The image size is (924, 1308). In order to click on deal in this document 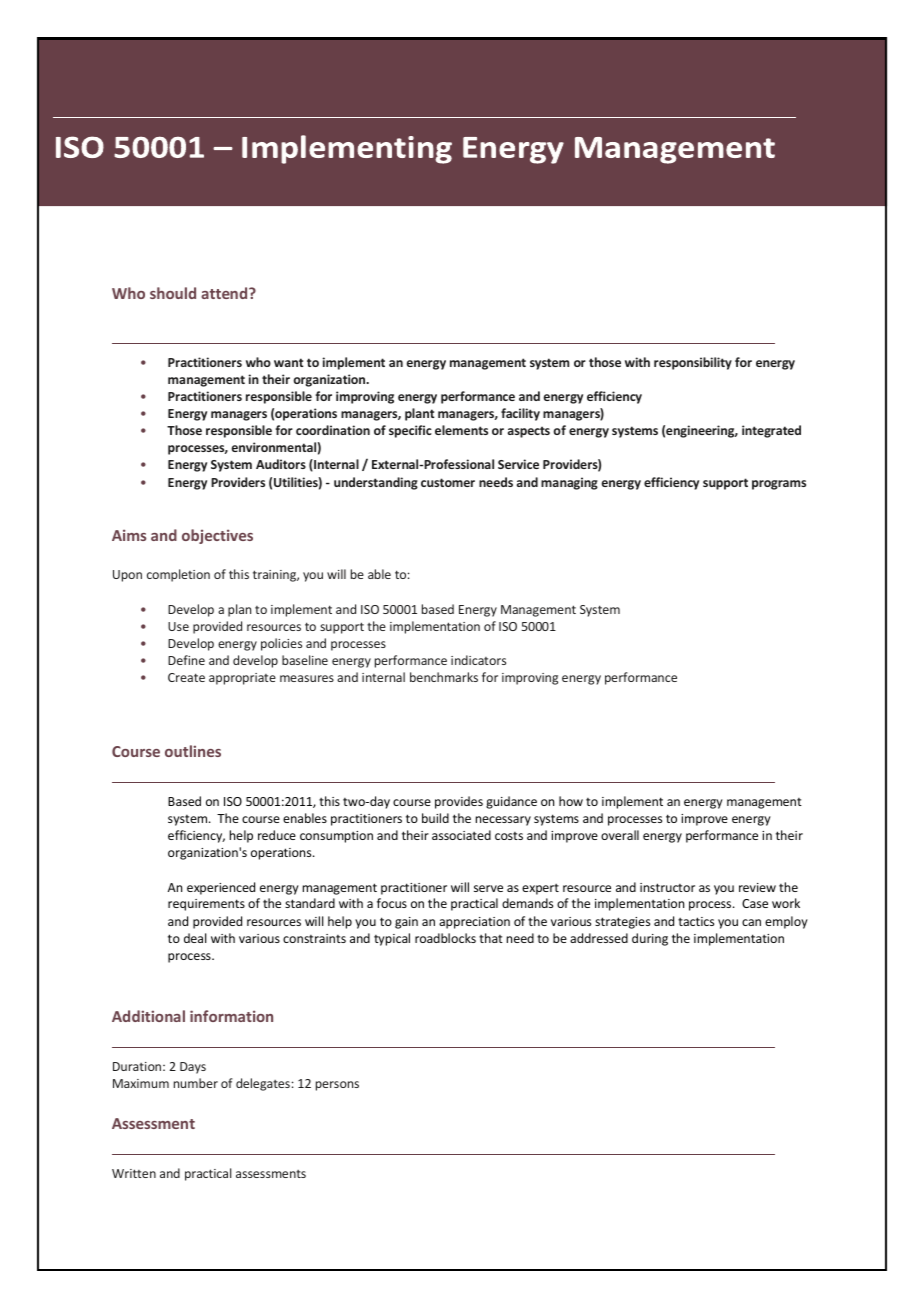, I will do `click(195, 938)`.
